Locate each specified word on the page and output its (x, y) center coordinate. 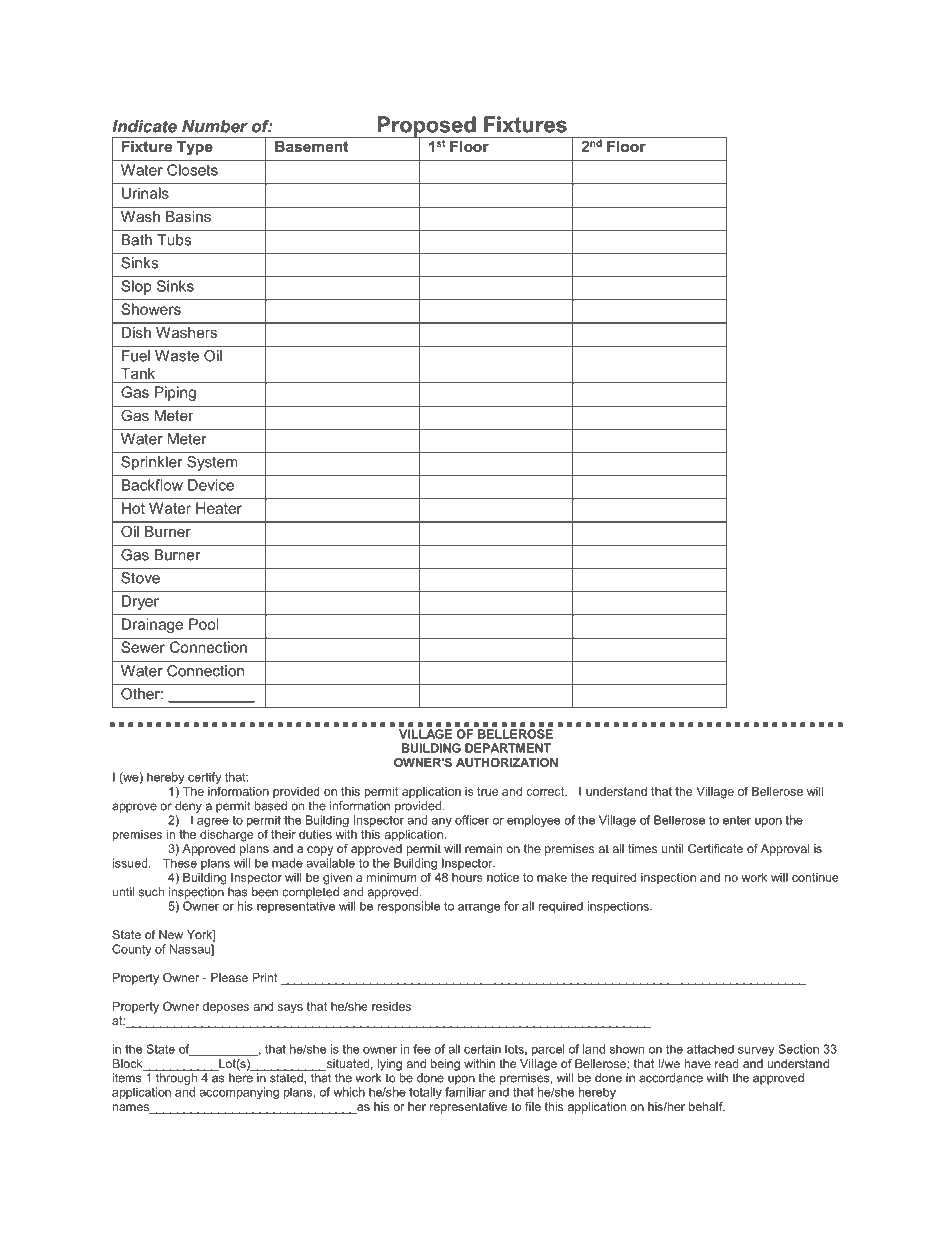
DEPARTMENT (508, 748)
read (727, 1063)
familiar (465, 1092)
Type (195, 148)
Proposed (427, 127)
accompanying (239, 1093)
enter (737, 820)
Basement (311, 146)
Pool (203, 624)
